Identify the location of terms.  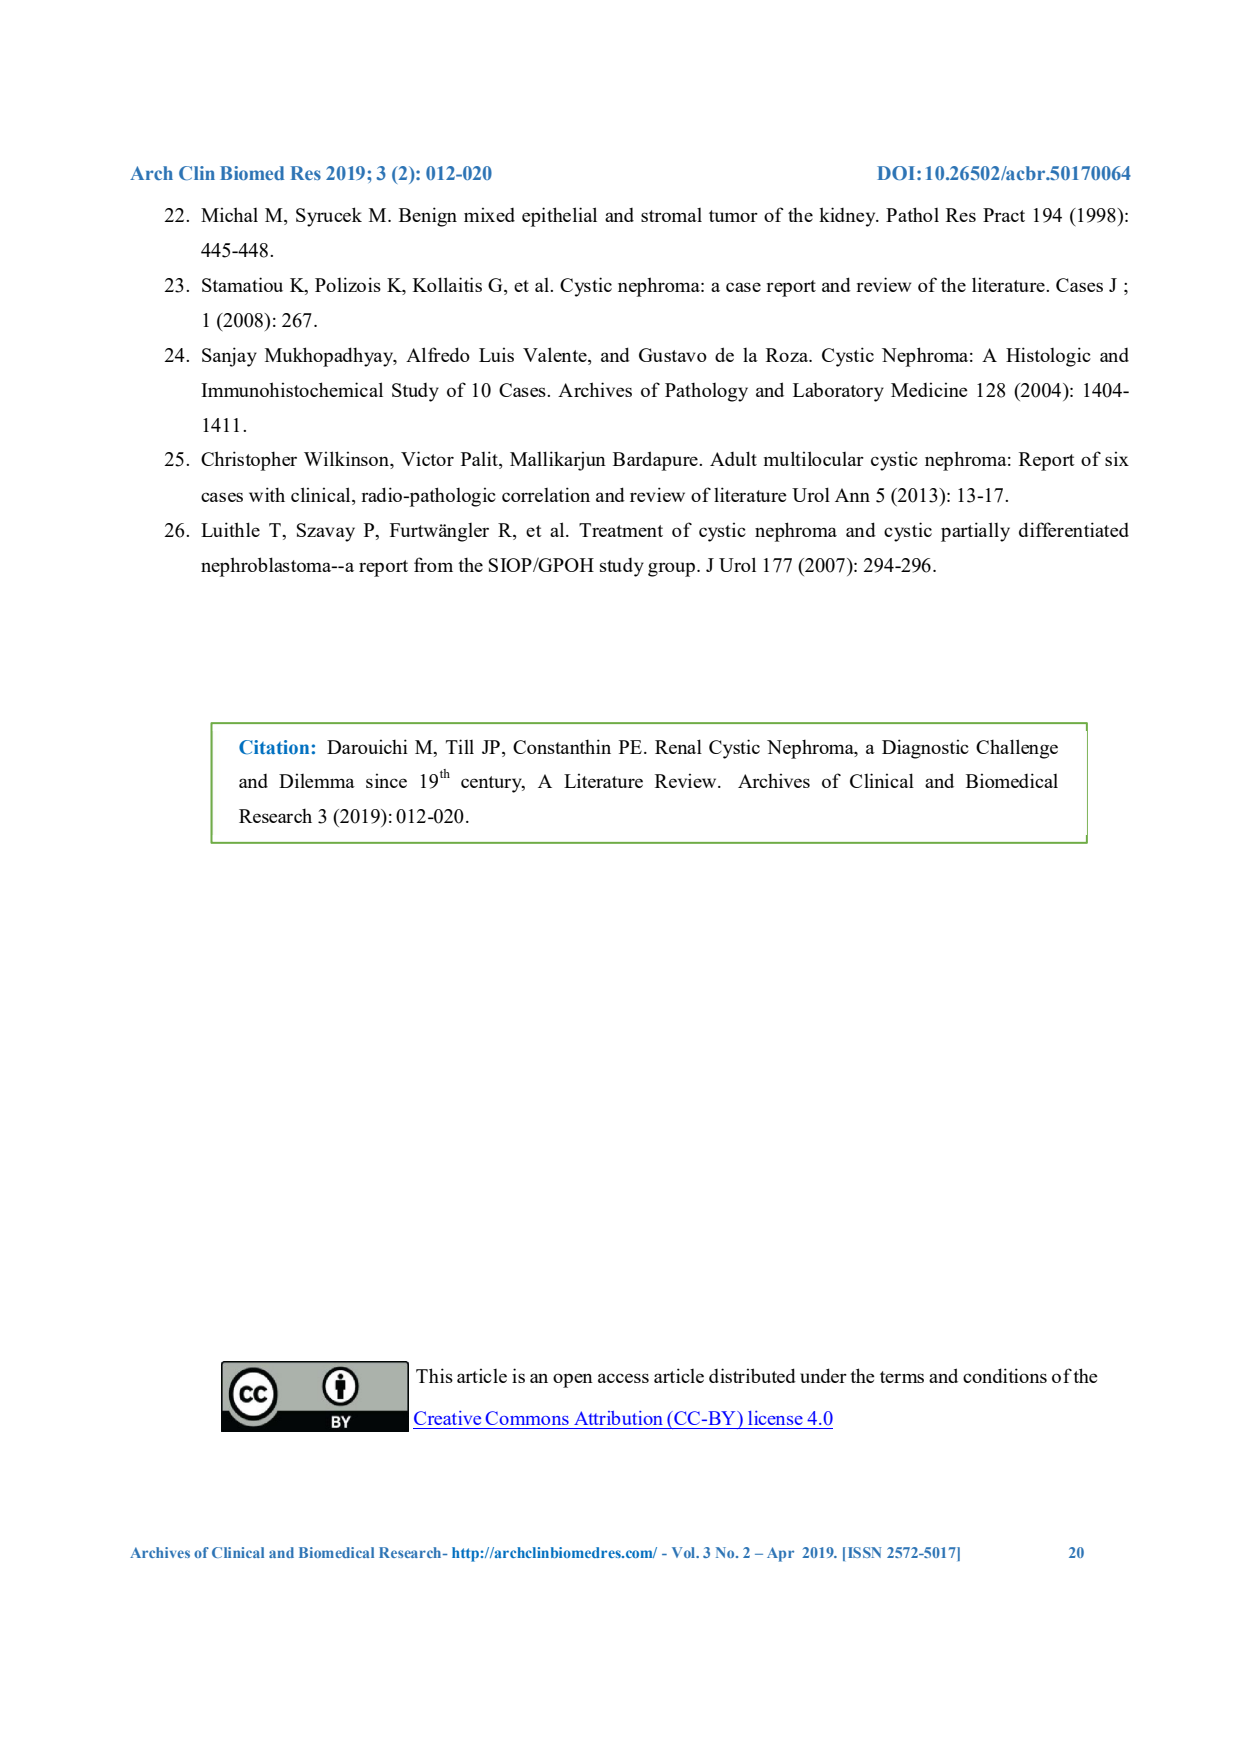
(902, 1377).
